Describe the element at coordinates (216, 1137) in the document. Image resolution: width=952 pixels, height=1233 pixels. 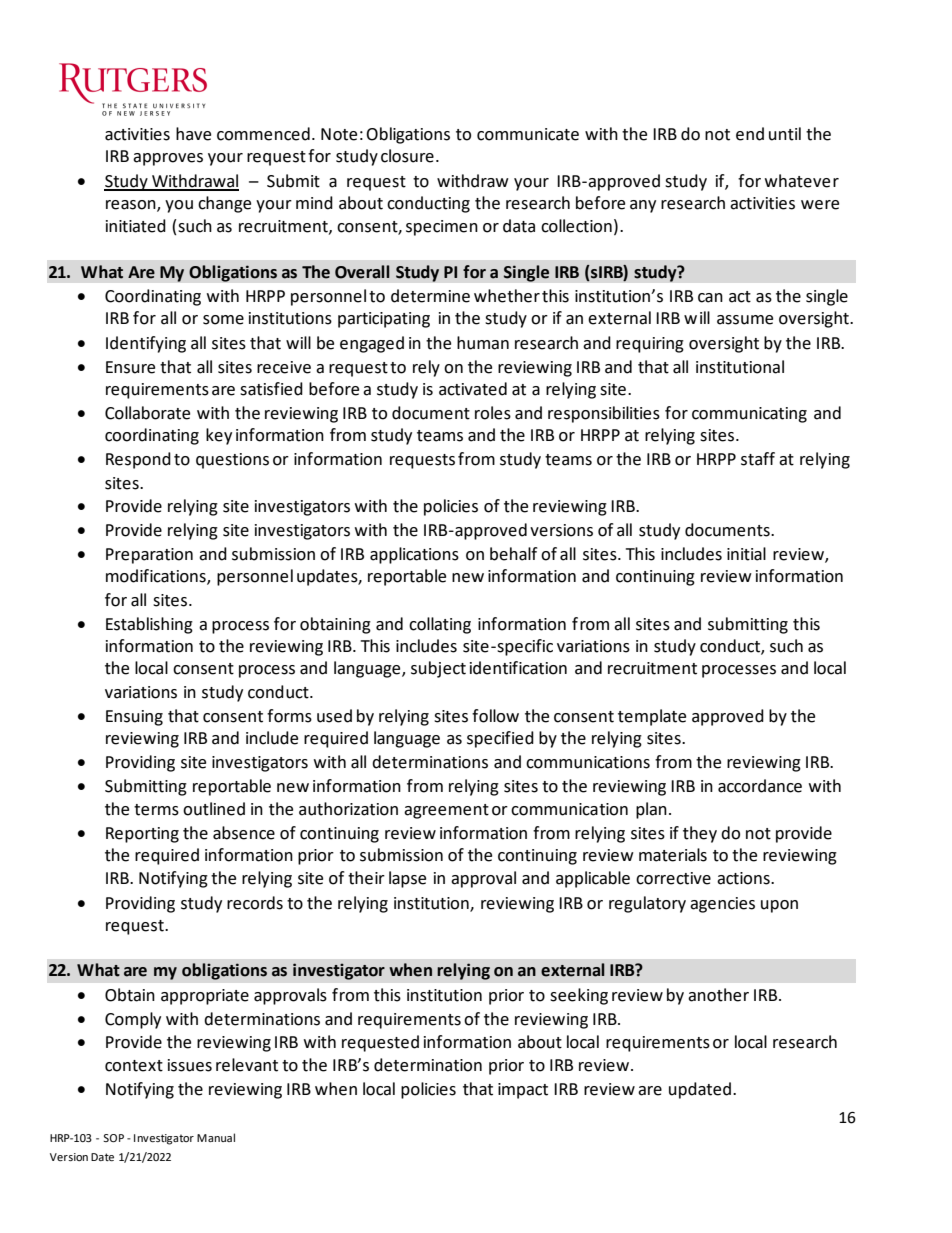
I see `Manual` at that location.
